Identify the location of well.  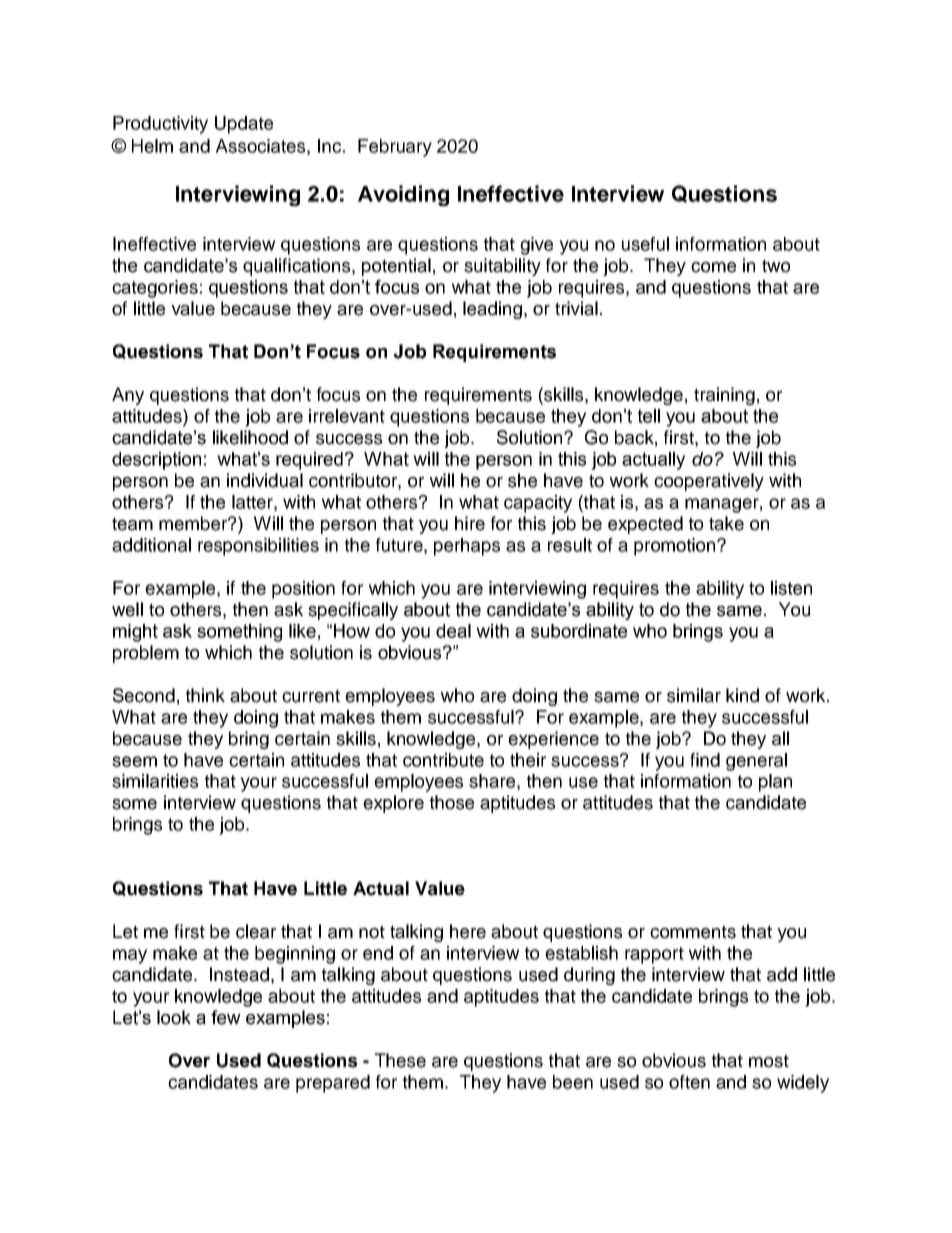
(127, 609).
